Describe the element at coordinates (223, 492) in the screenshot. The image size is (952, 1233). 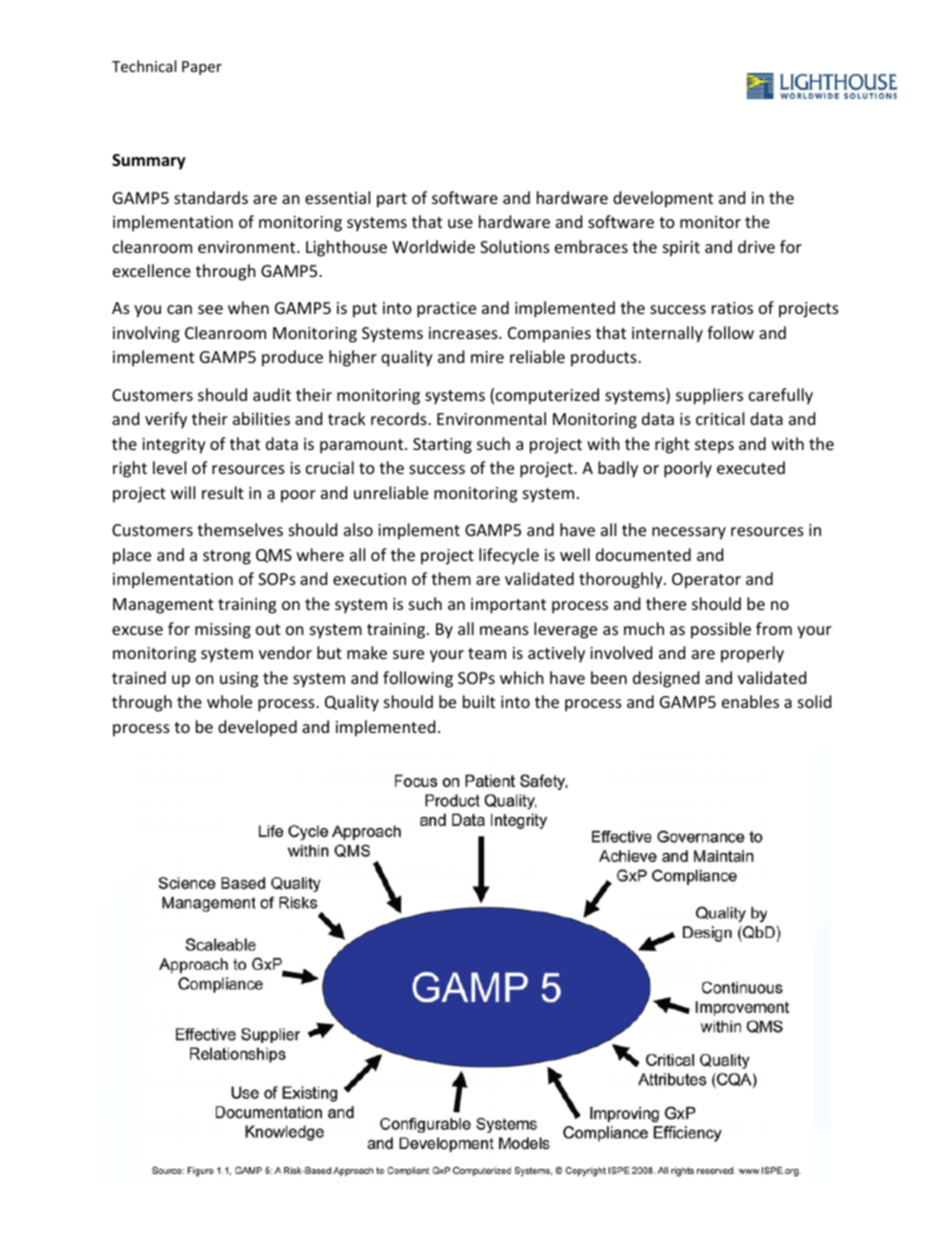
I see `result` at that location.
